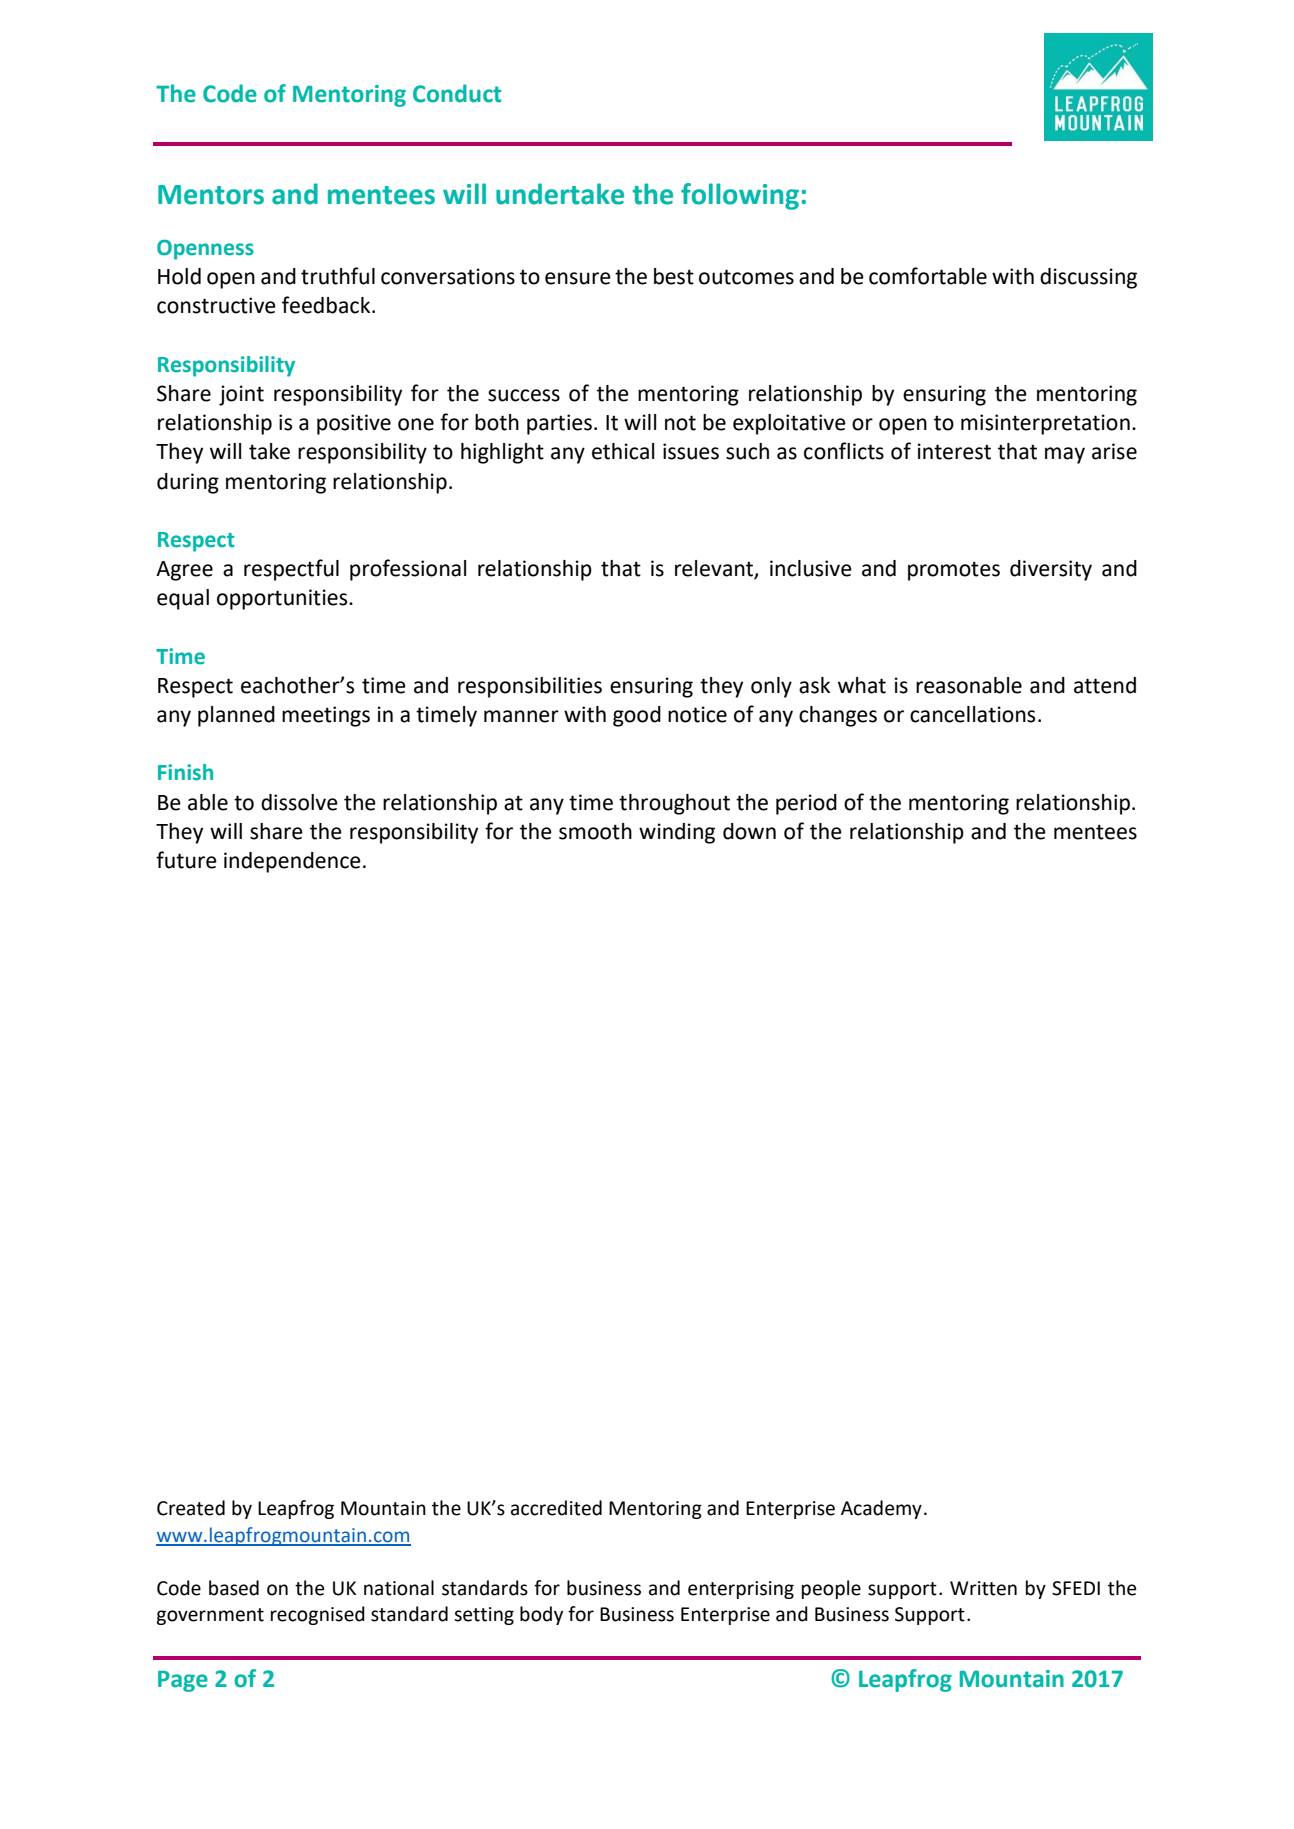 The image size is (1294, 1829). Describe the element at coordinates (806, 804) in the document. I see `period` at that location.
